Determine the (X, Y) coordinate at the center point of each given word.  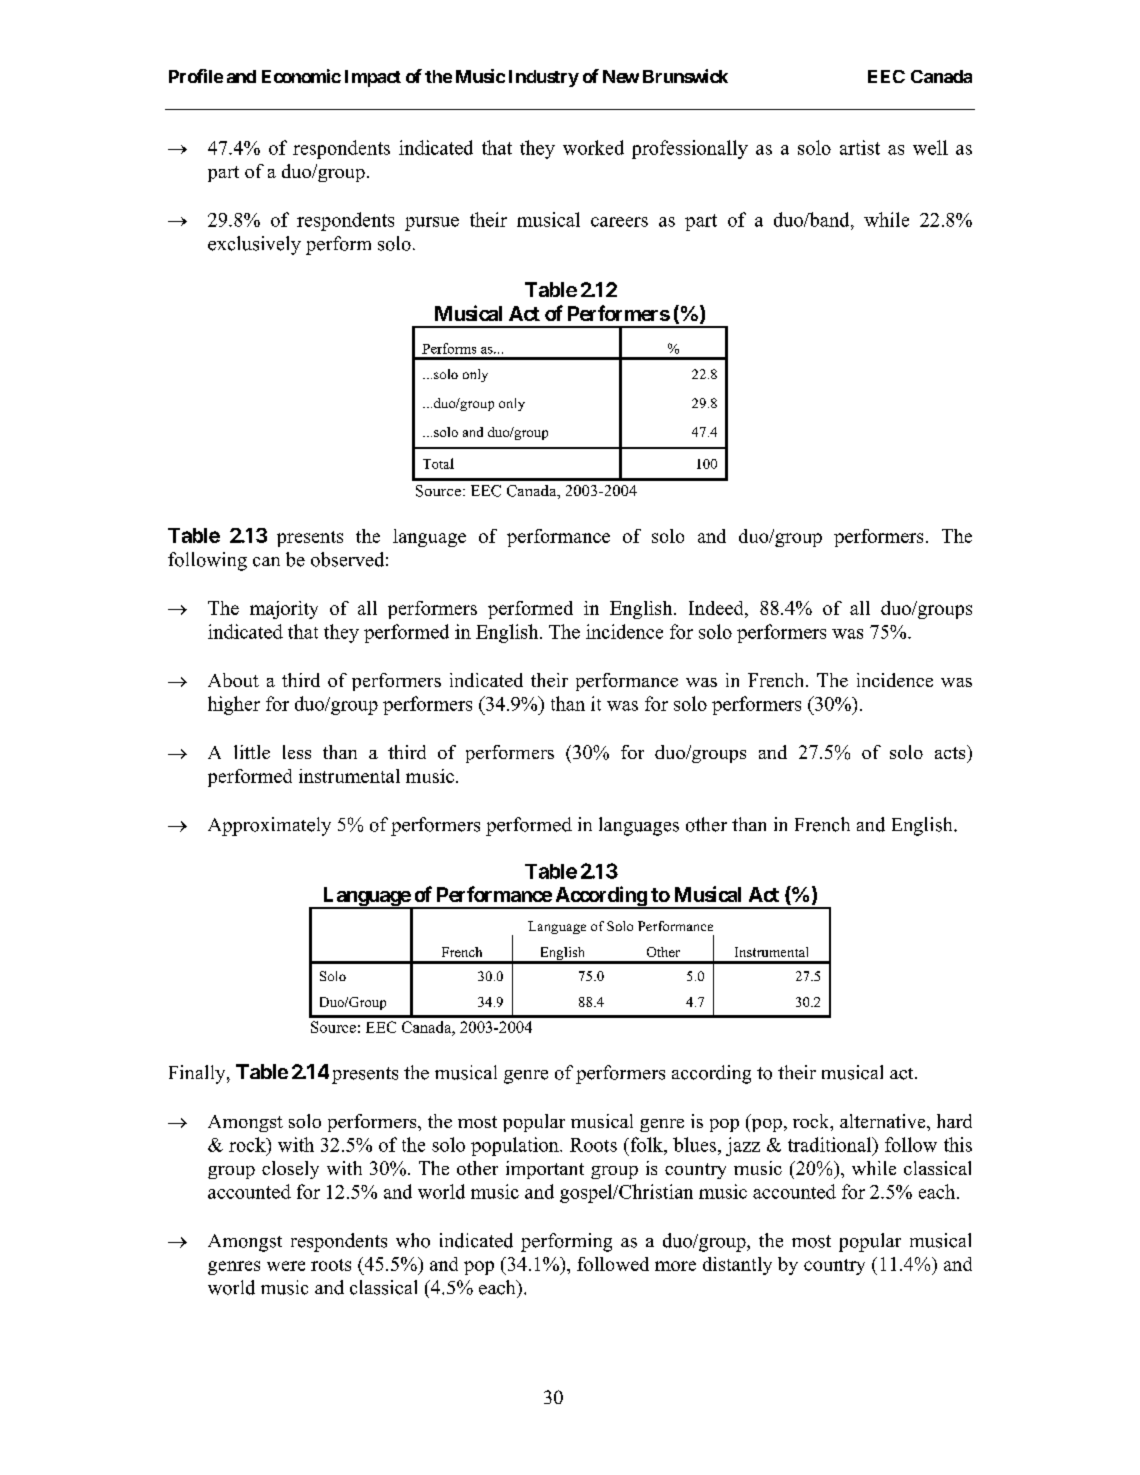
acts (951, 752)
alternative (884, 1121)
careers (619, 222)
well (930, 147)
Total (438, 463)
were (286, 1266)
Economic (301, 76)
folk (646, 1144)
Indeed (717, 609)
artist (860, 147)
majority (284, 610)
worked (593, 147)
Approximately (269, 826)
